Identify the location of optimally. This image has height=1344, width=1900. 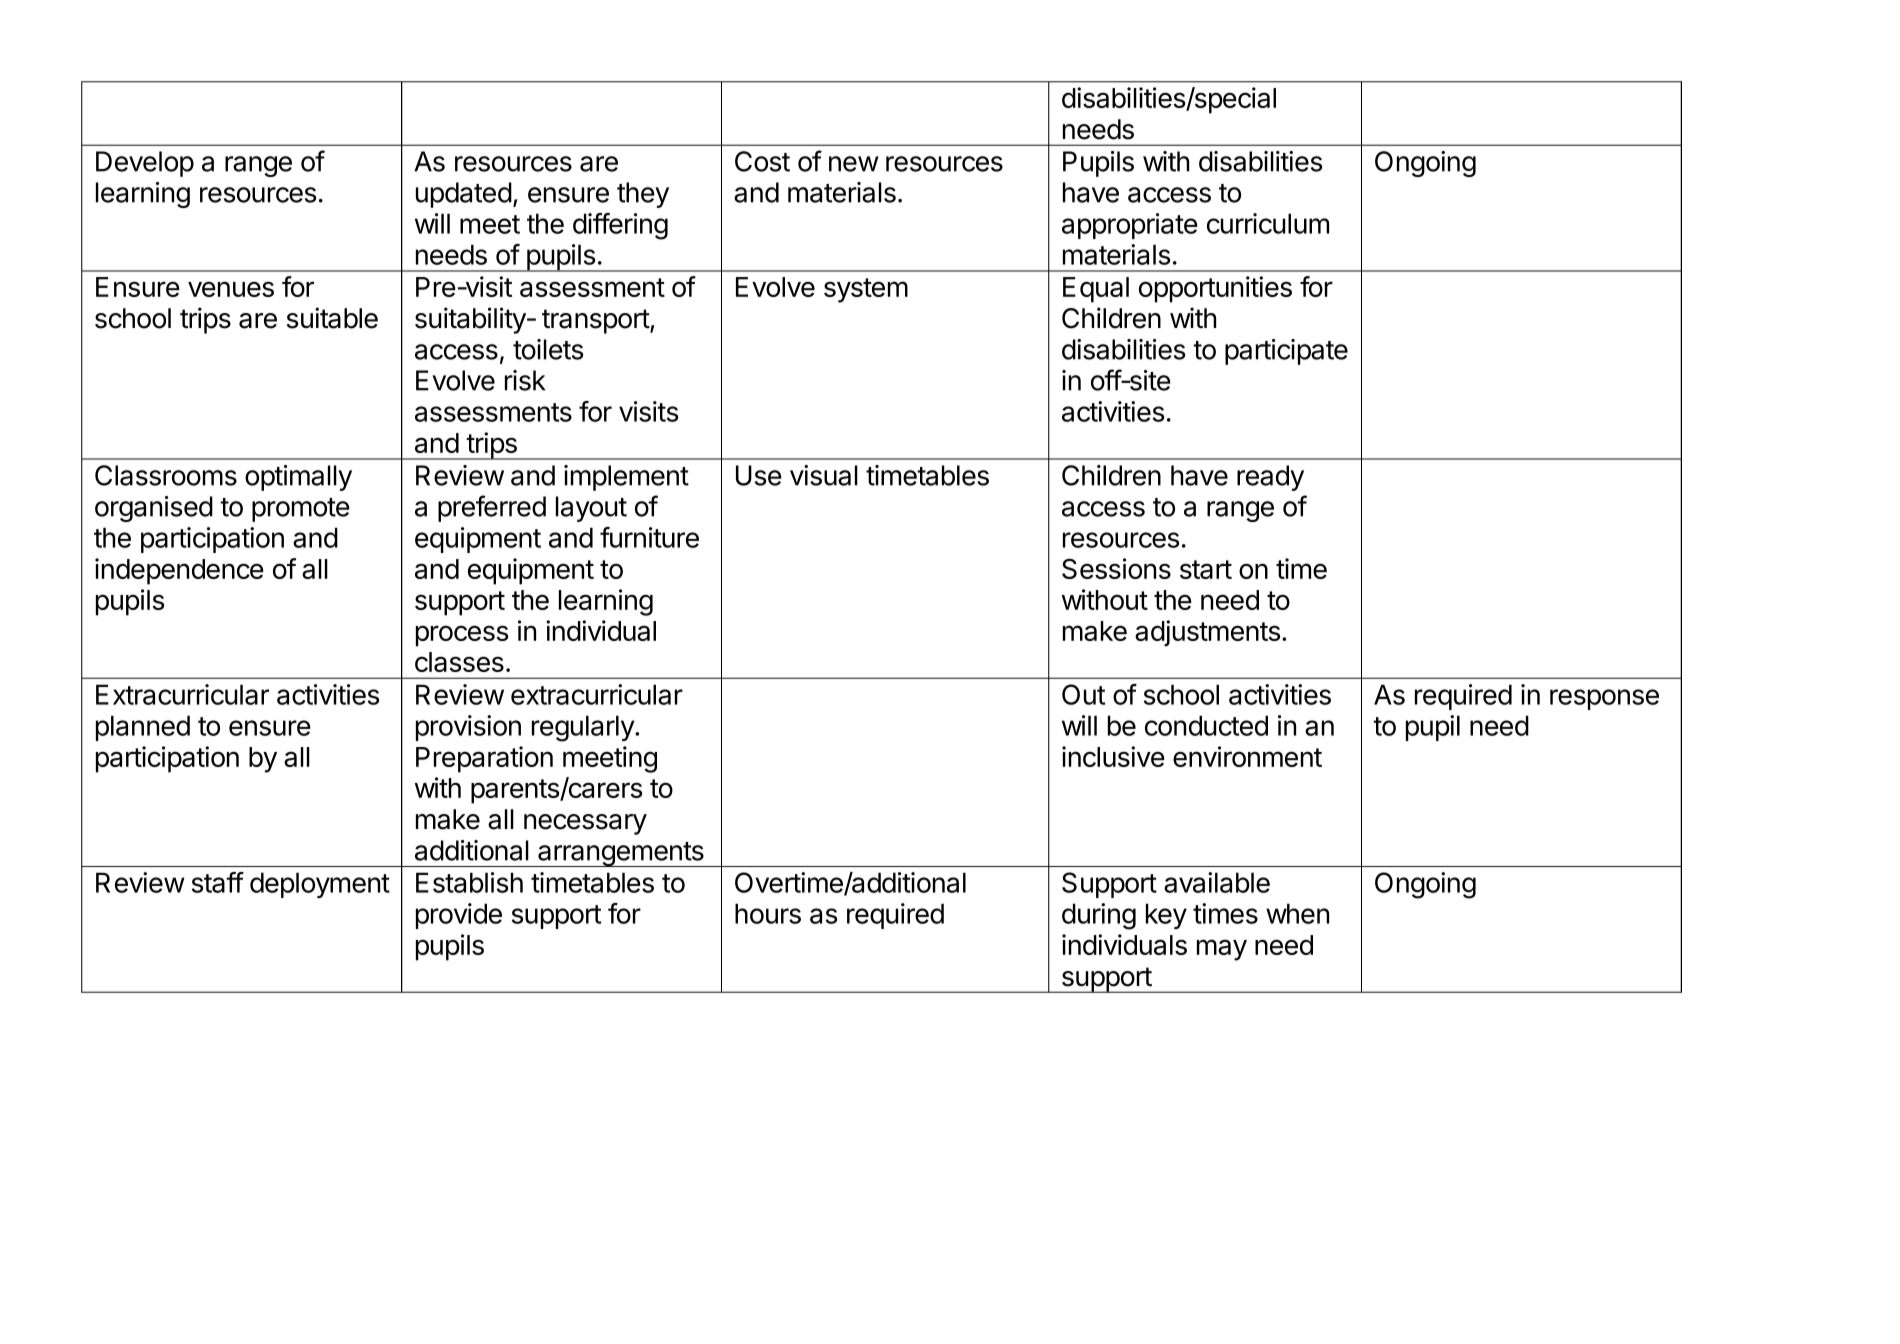
(298, 478).
